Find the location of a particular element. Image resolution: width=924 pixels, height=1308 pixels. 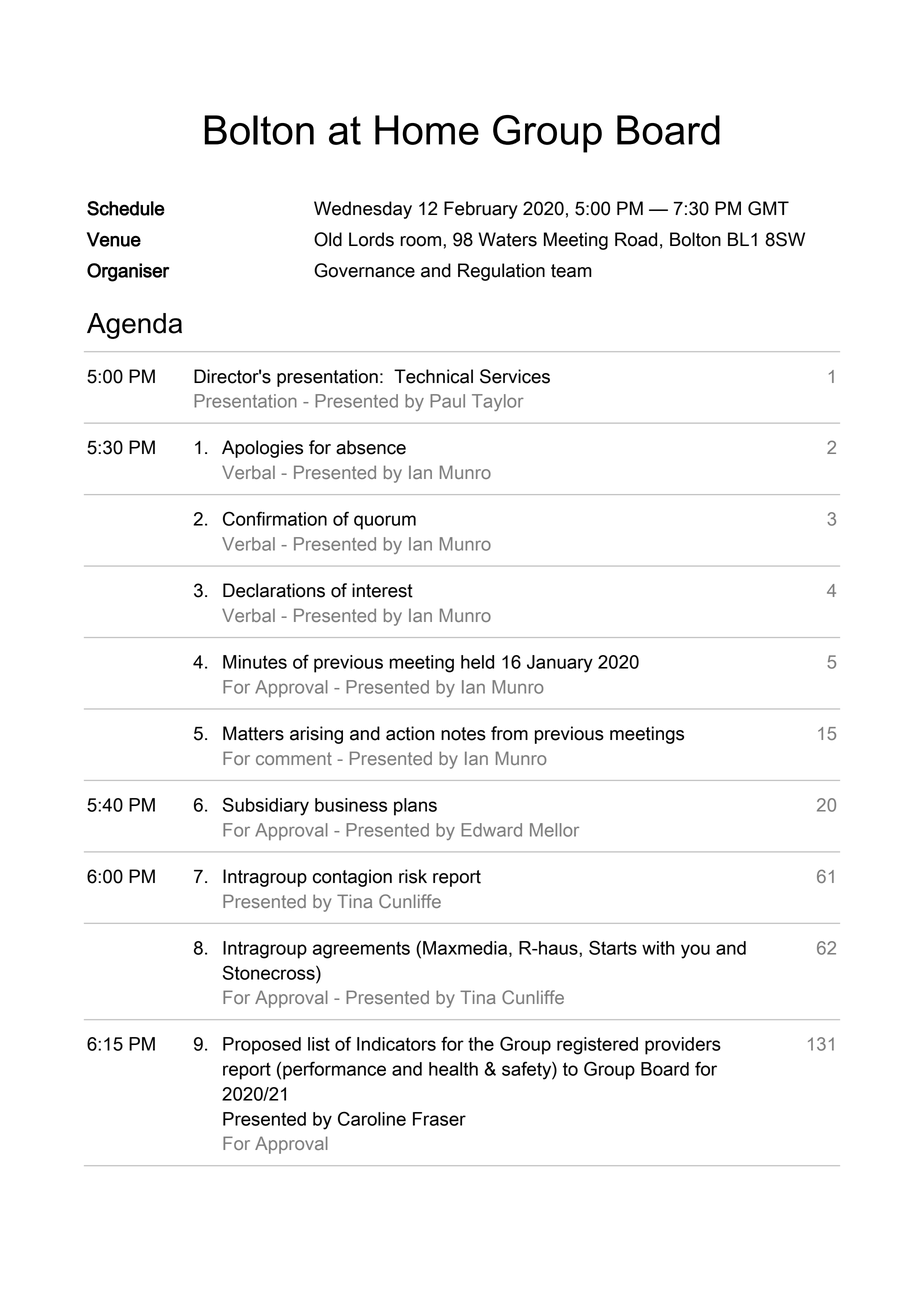

GMT is located at coordinates (768, 208).
